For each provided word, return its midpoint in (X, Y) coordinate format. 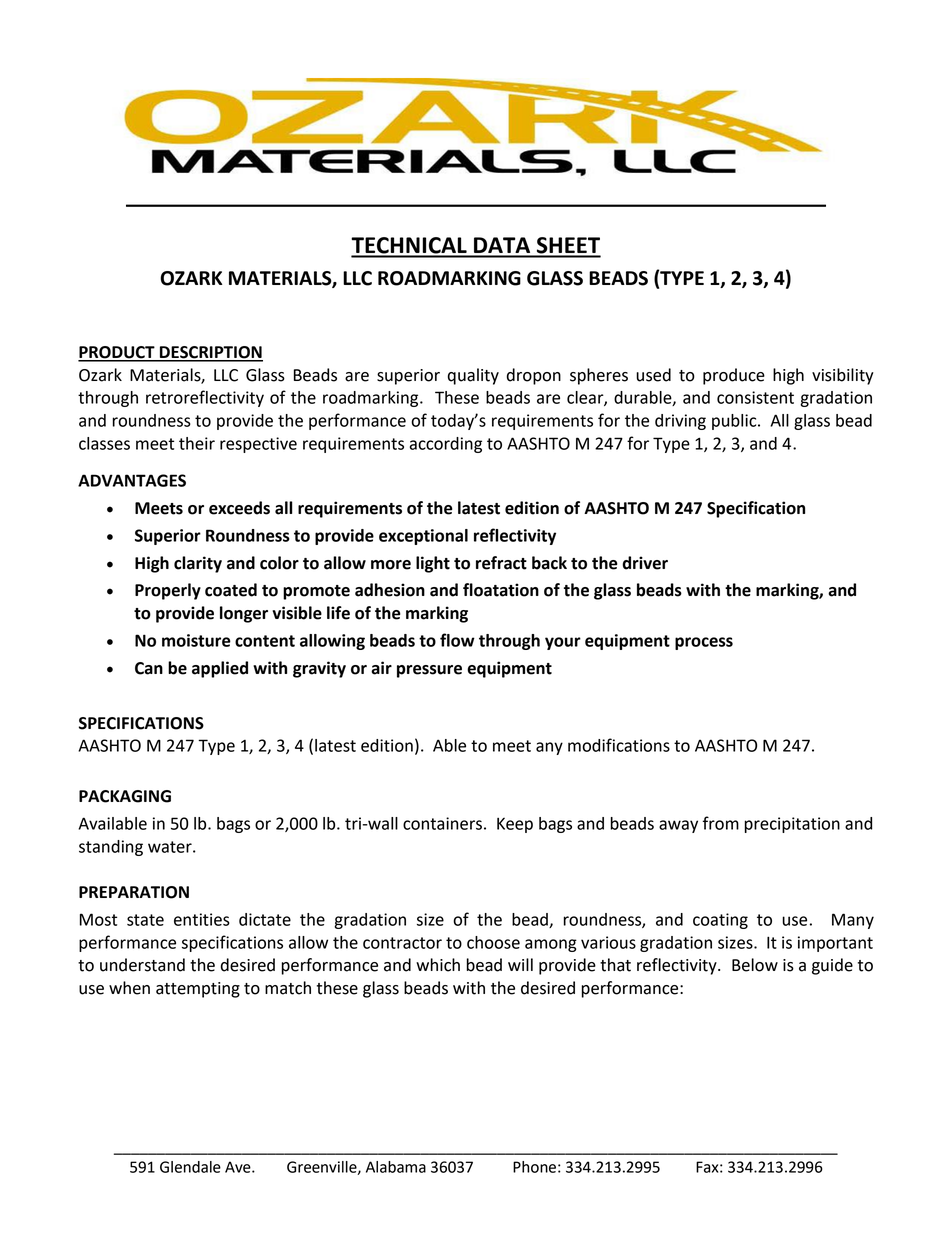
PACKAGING (125, 796)
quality (473, 376)
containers (442, 823)
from (721, 823)
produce (734, 376)
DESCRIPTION (210, 353)
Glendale (190, 1167)
